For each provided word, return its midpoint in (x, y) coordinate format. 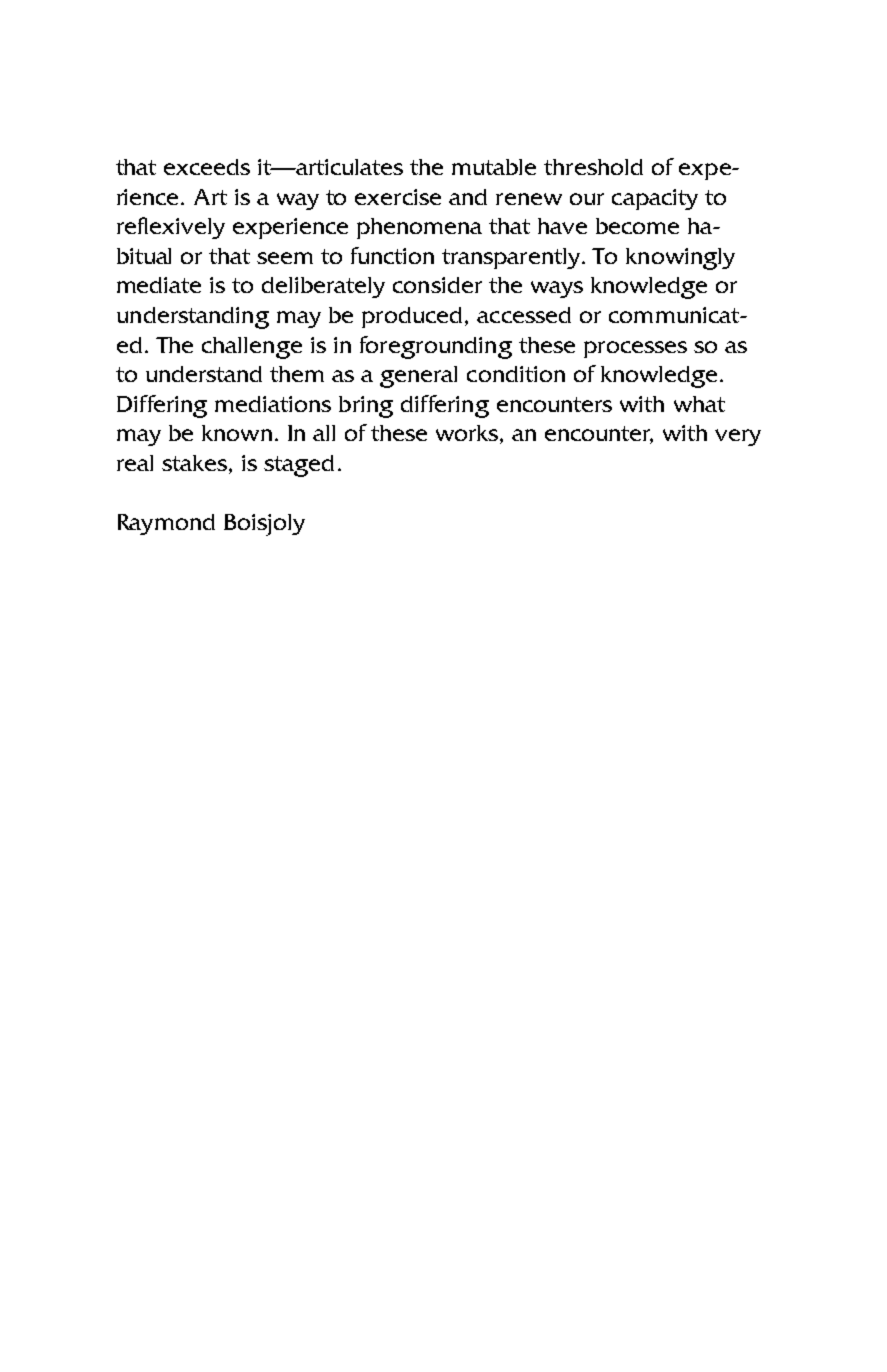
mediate (159, 285)
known (237, 433)
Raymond (166, 524)
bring (366, 407)
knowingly (680, 259)
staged (299, 466)
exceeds (207, 167)
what (699, 404)
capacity (655, 199)
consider (437, 285)
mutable (494, 167)
